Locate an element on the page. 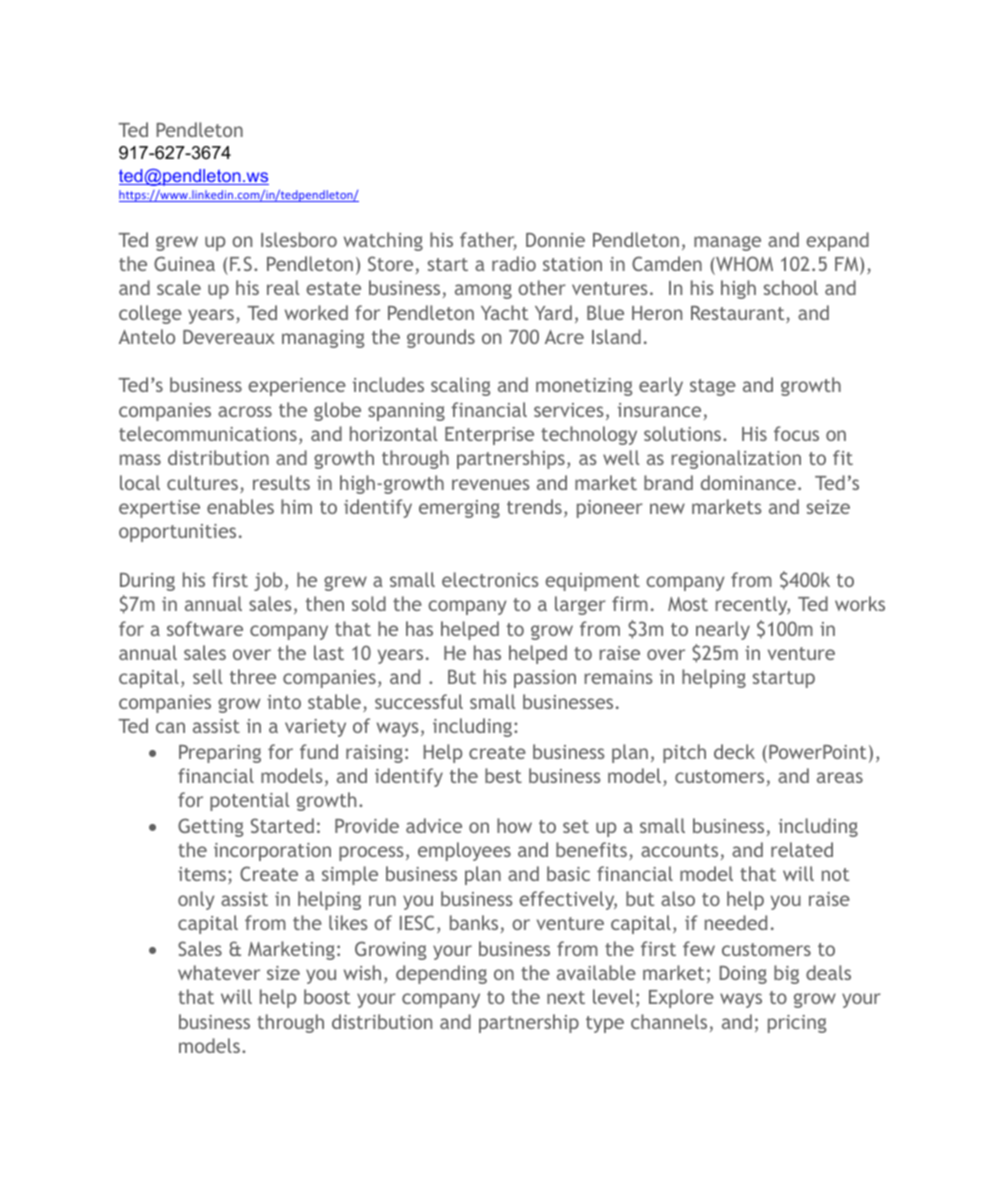 The height and width of the document is (1187, 1008). Most is located at coordinates (688, 604).
